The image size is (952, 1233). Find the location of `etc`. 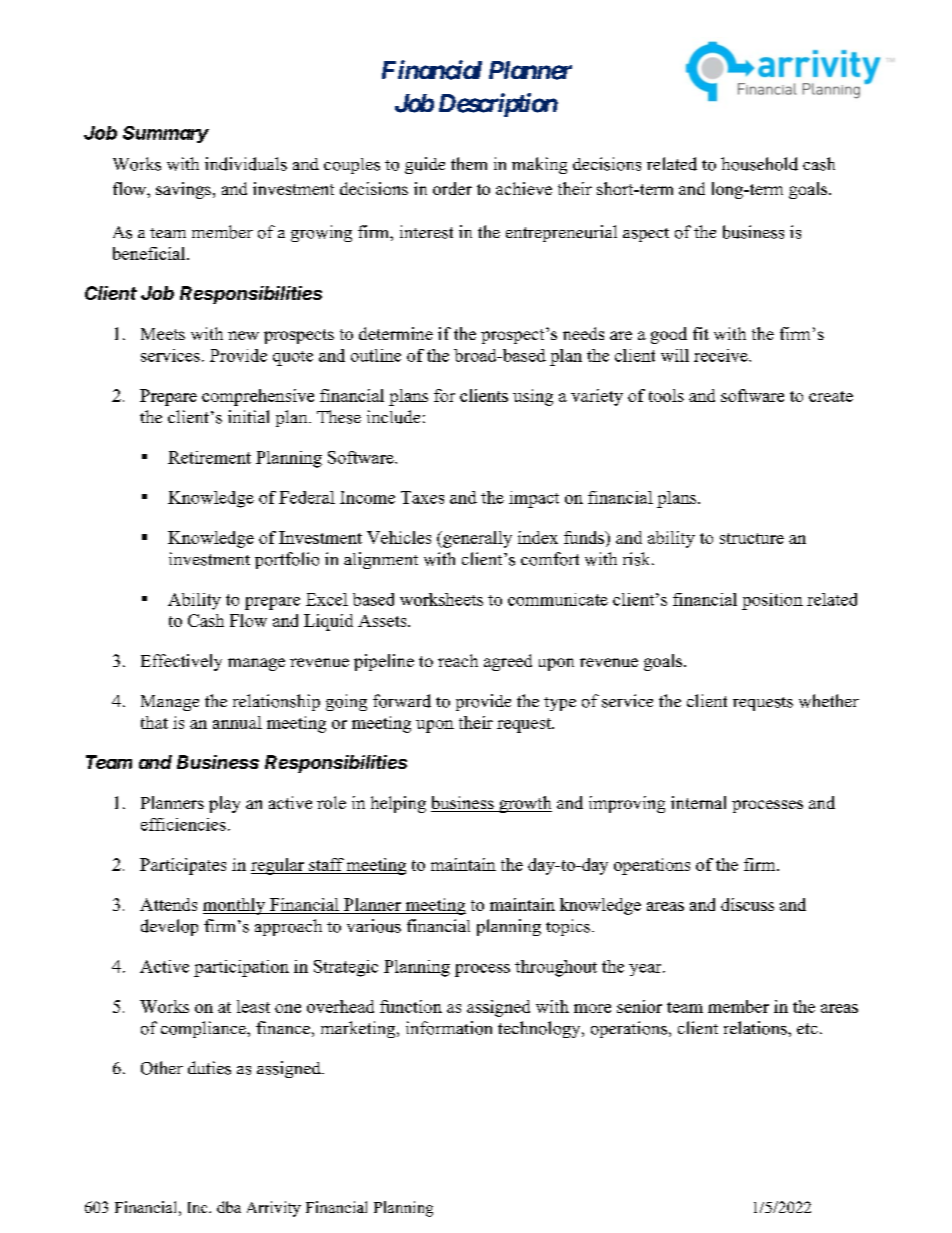

etc is located at coordinates (807, 1028).
